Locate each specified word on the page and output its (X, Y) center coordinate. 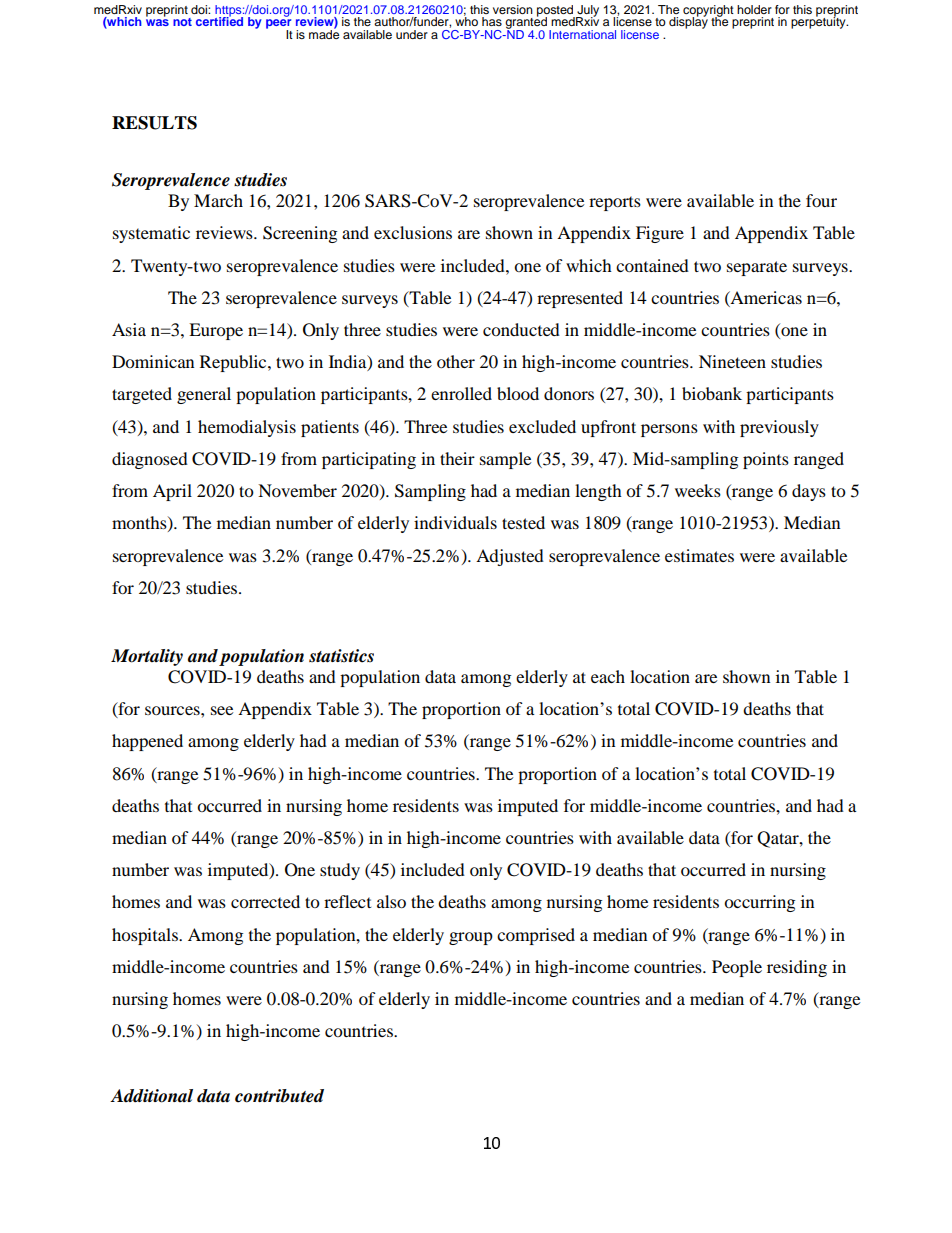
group (471, 938)
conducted (521, 329)
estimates (699, 555)
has (492, 21)
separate (757, 268)
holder (754, 9)
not (182, 22)
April (172, 492)
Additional (151, 1096)
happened (147, 742)
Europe (216, 331)
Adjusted (510, 557)
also (391, 901)
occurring (759, 903)
